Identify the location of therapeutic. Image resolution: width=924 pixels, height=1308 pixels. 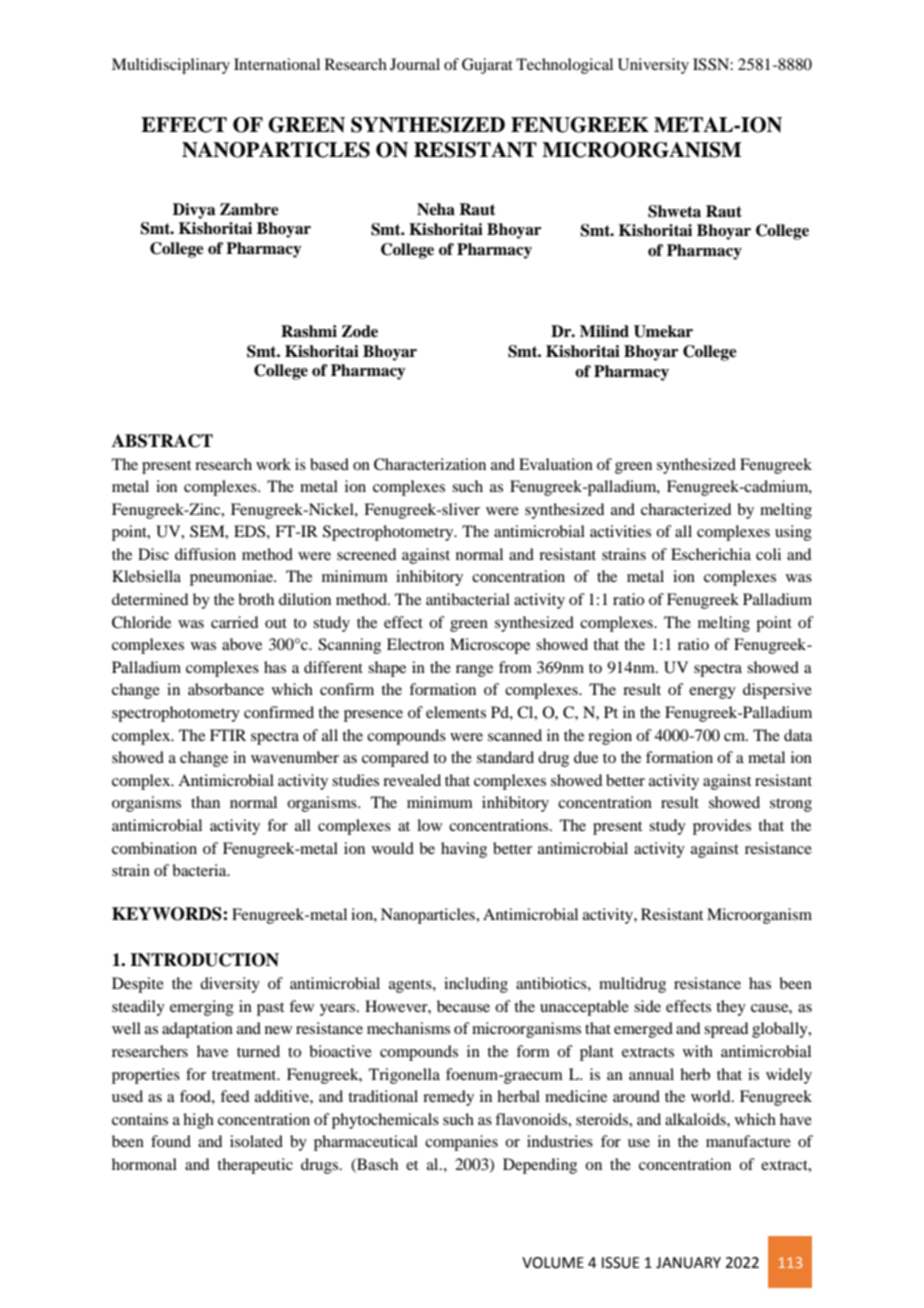
(255, 1166).
